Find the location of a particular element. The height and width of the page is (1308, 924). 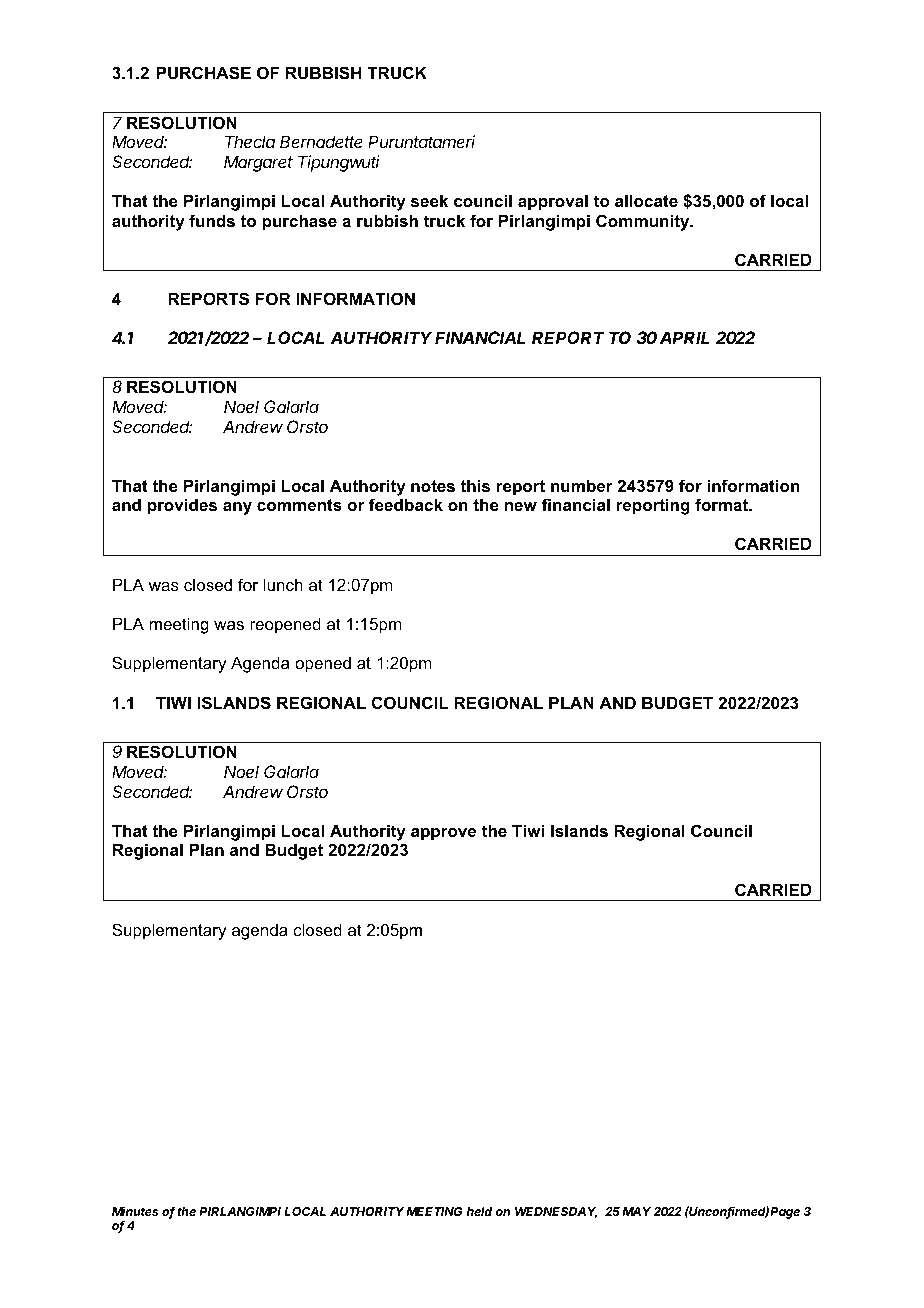

APRIL is located at coordinates (685, 337).
